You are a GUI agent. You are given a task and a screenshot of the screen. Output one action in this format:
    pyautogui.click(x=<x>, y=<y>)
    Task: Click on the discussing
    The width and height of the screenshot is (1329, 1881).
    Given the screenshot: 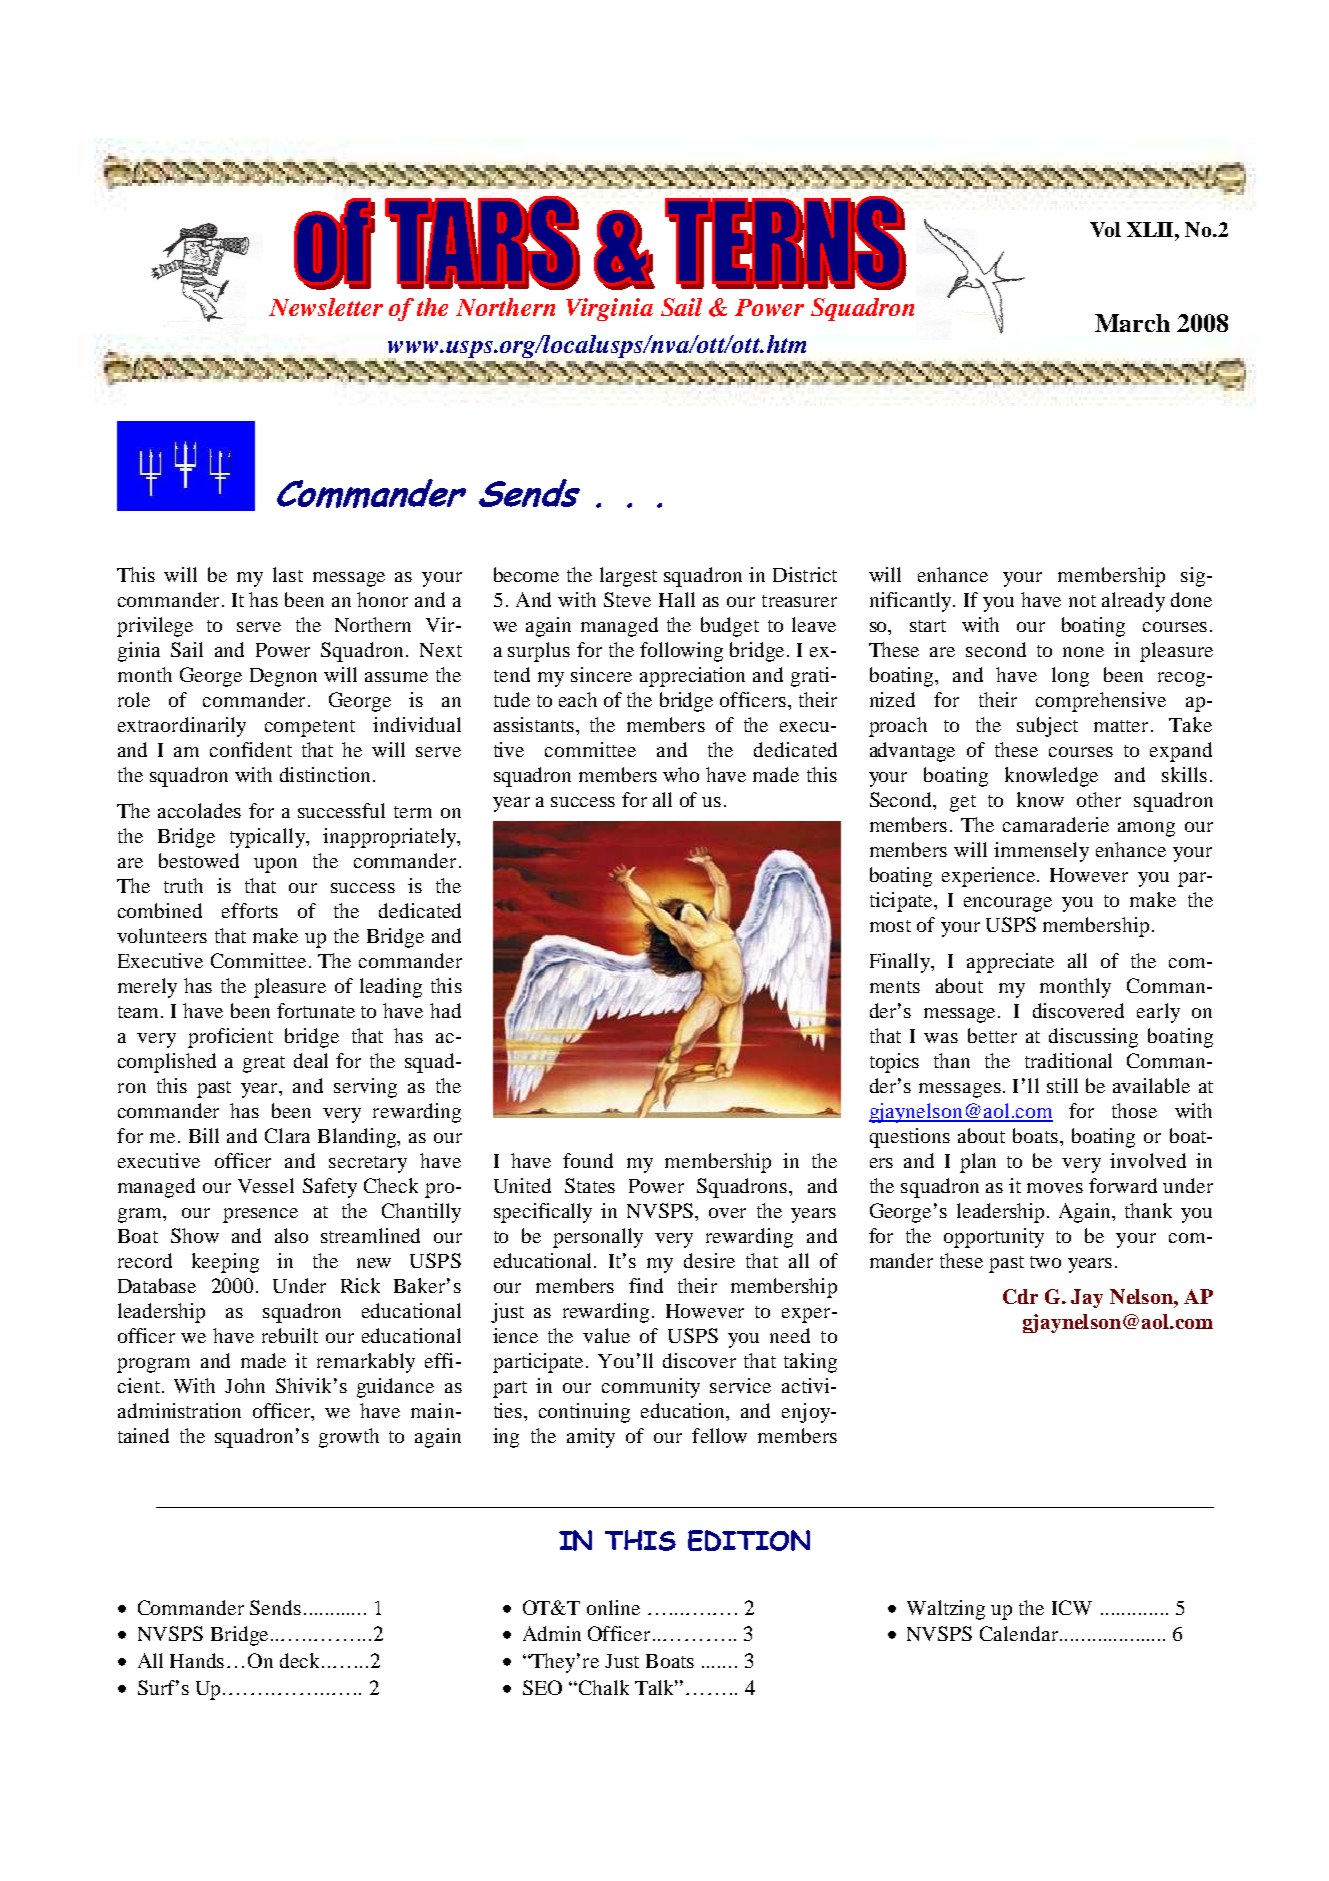 What is the action you would take?
    pyautogui.click(x=1093, y=1038)
